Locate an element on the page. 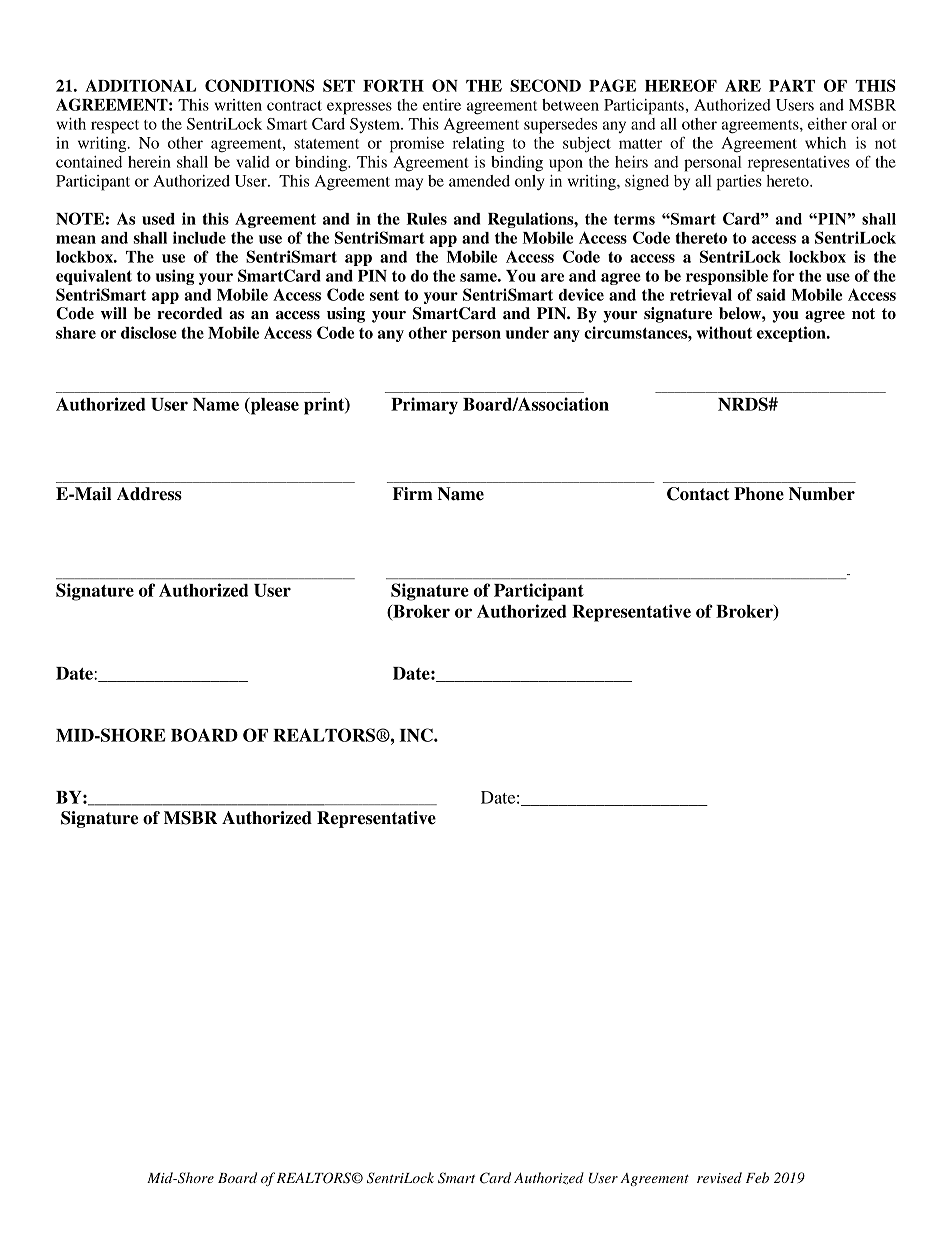  Feb is located at coordinates (757, 1177).
